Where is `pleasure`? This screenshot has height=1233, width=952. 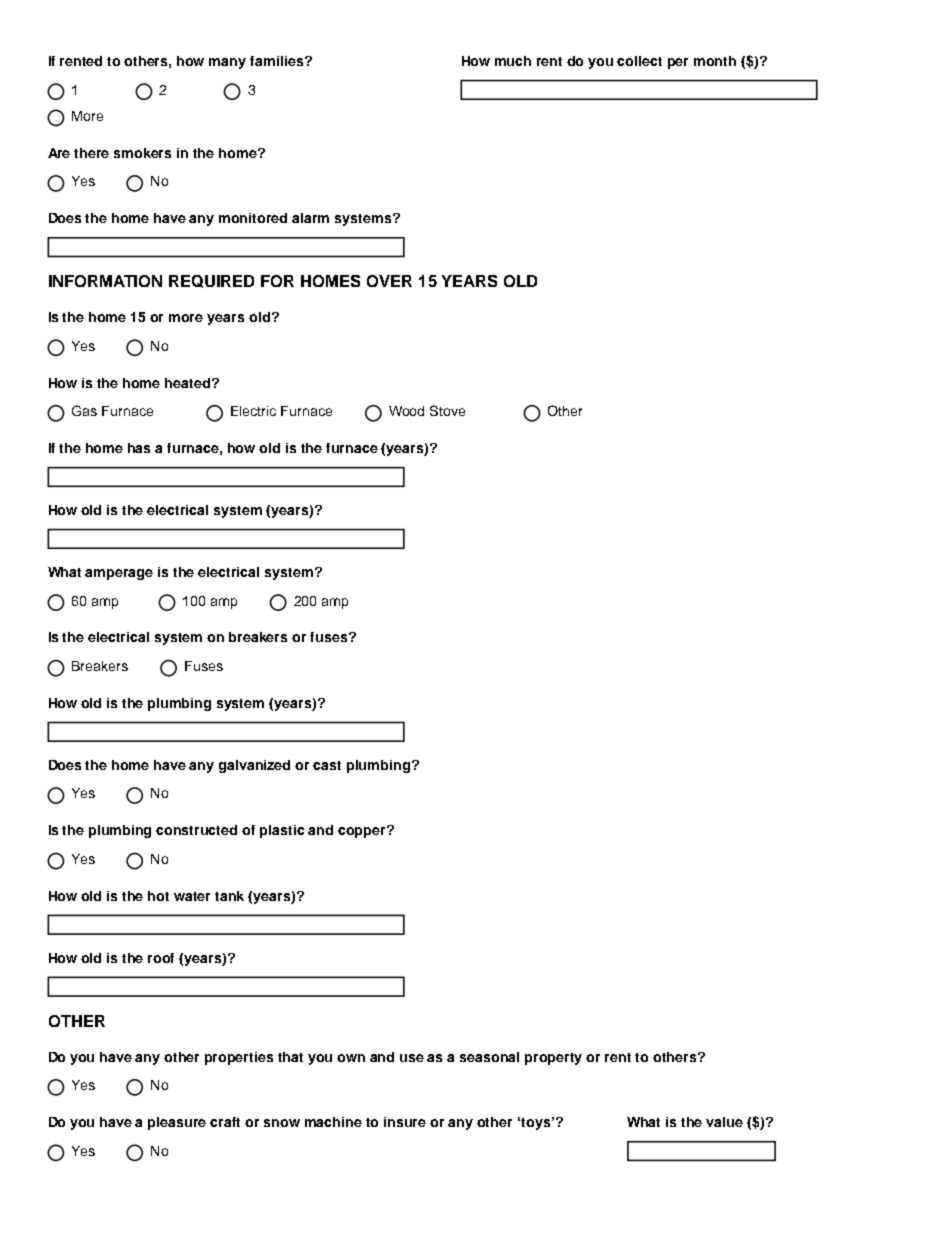 pleasure is located at coordinates (177, 1123).
